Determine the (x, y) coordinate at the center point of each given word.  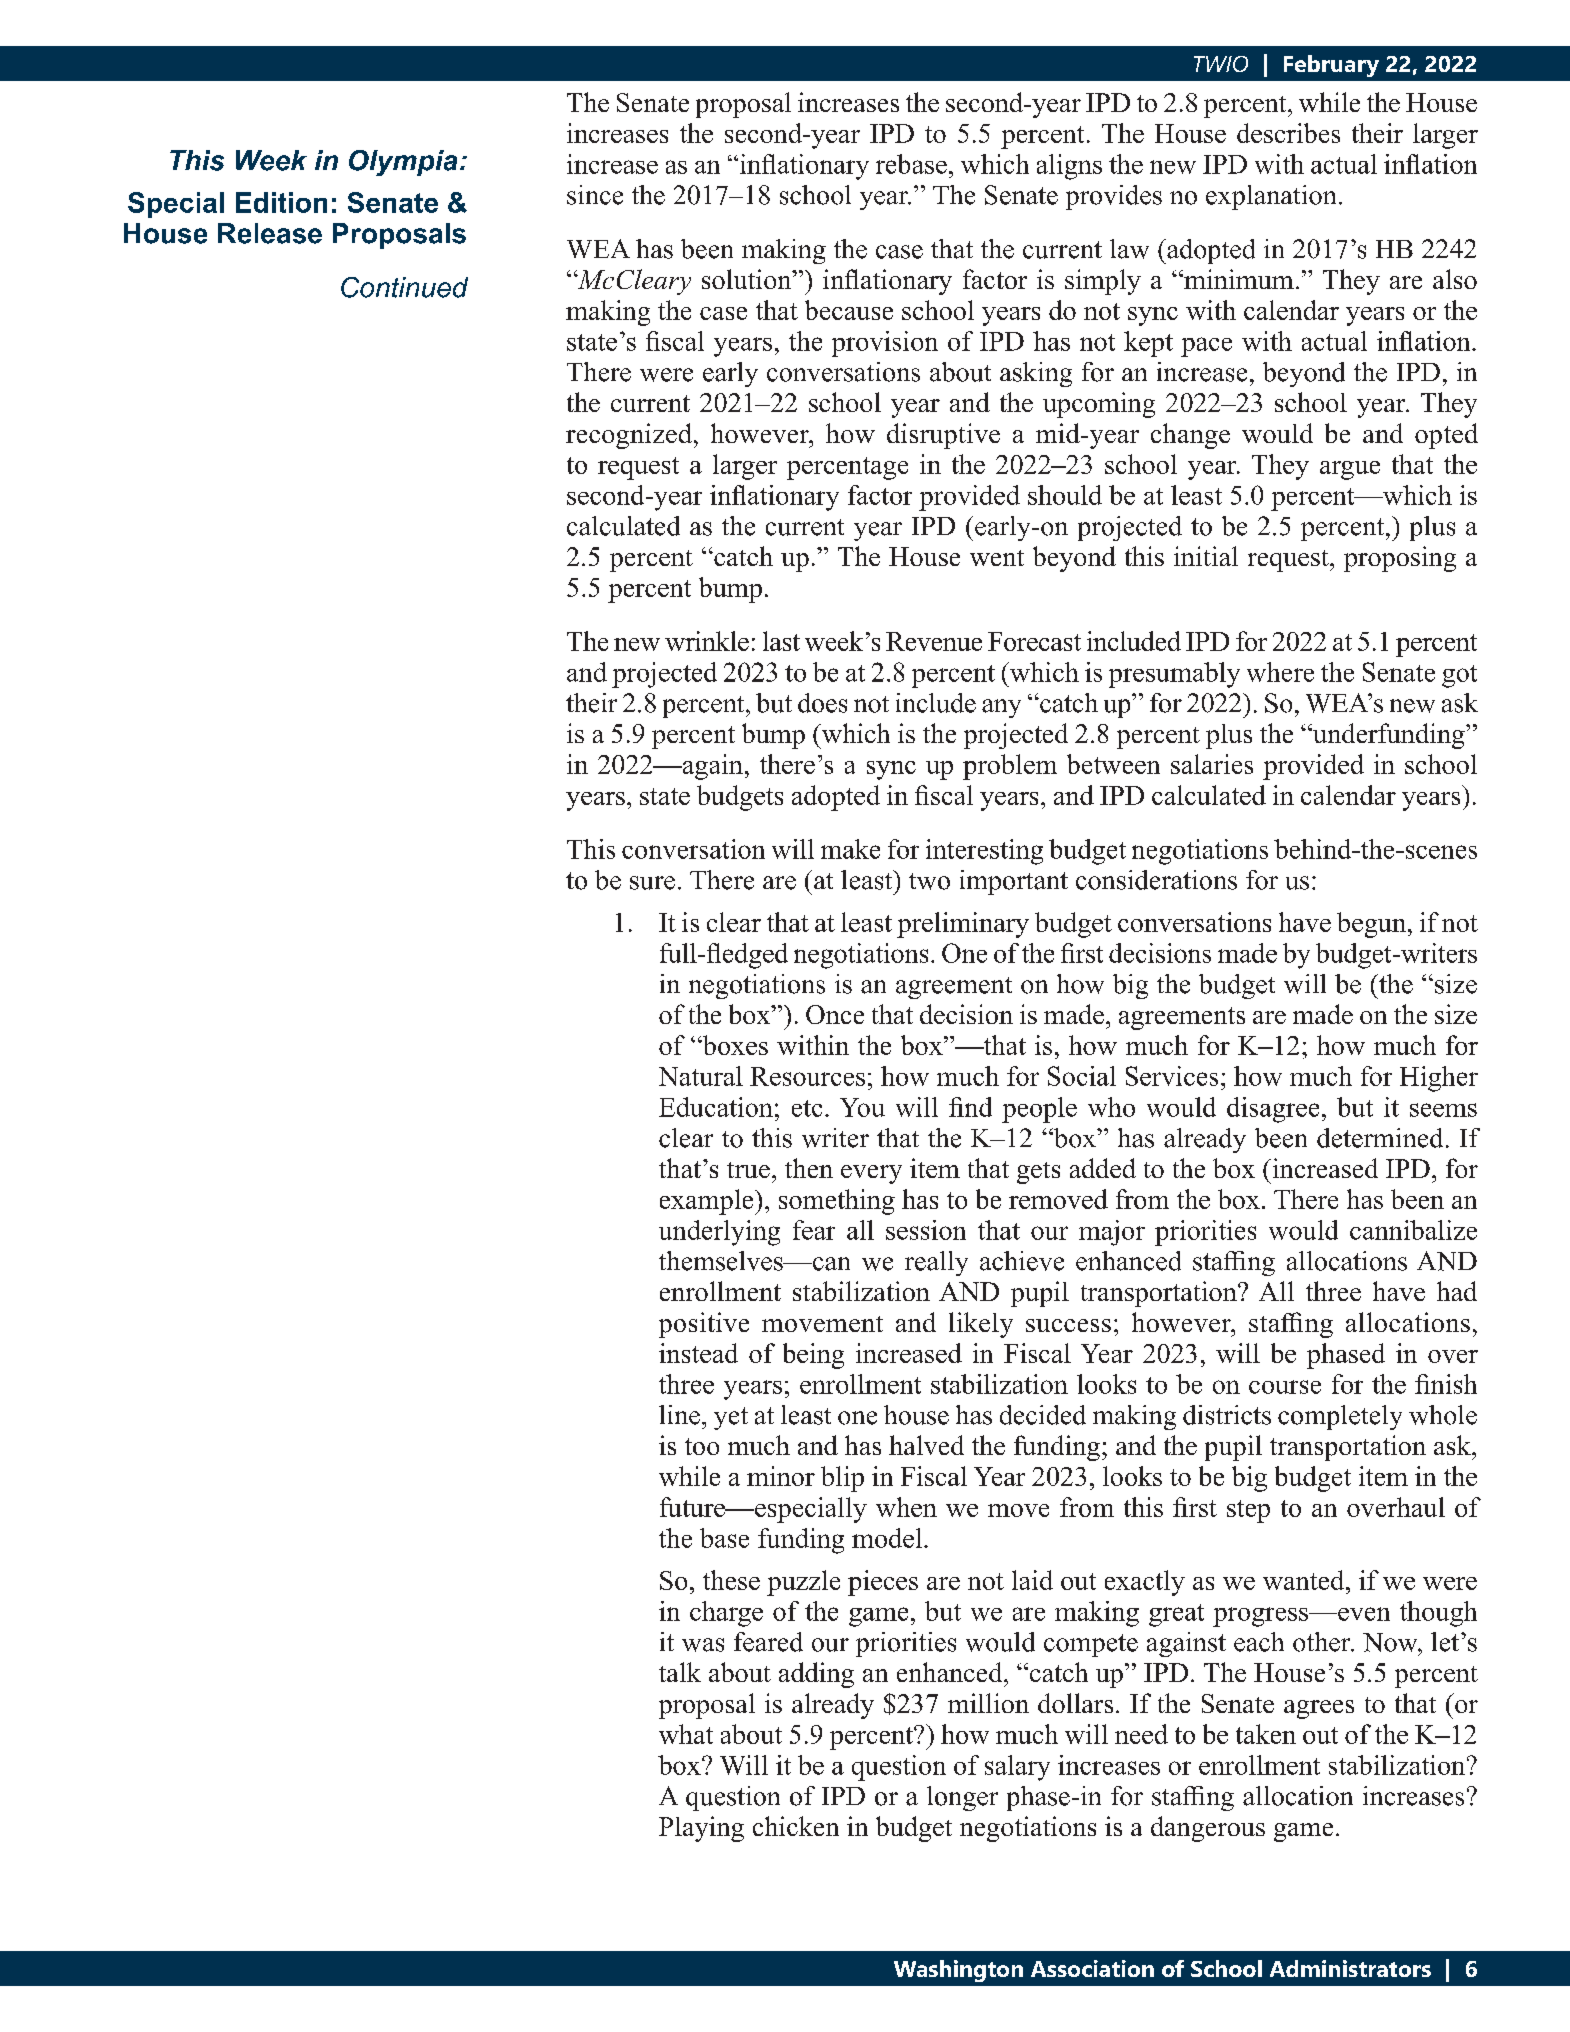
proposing (1400, 559)
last (781, 641)
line (679, 1415)
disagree (1273, 1110)
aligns (1069, 167)
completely (1340, 1417)
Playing (701, 1829)
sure (652, 883)
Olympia (403, 163)
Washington (958, 1971)
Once (835, 1014)
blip (842, 1479)
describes (1288, 133)
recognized (629, 436)
